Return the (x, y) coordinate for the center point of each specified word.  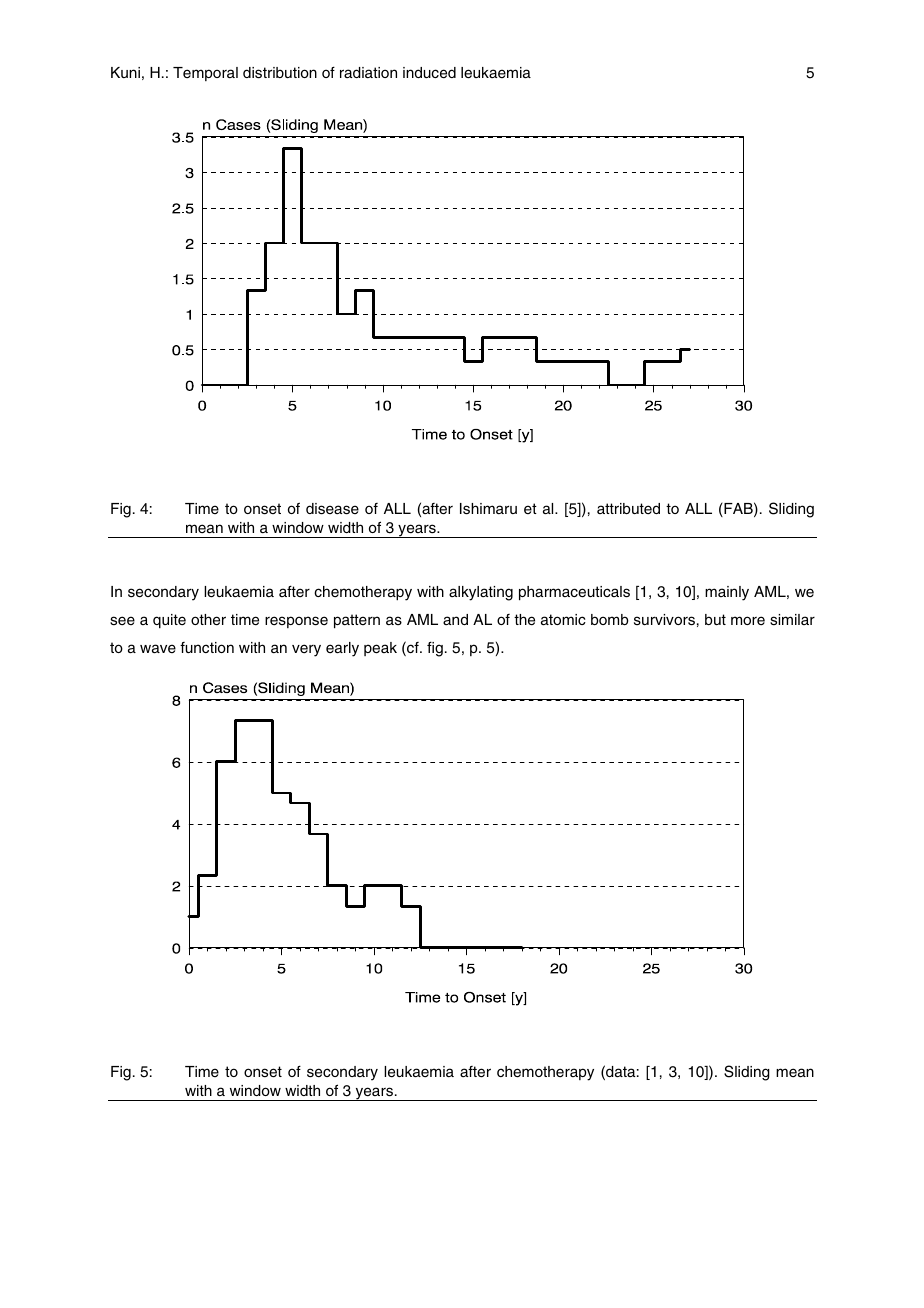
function (207, 647)
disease (332, 509)
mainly (727, 593)
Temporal (205, 74)
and (455, 619)
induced (429, 72)
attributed (628, 508)
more (748, 620)
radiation (368, 72)
